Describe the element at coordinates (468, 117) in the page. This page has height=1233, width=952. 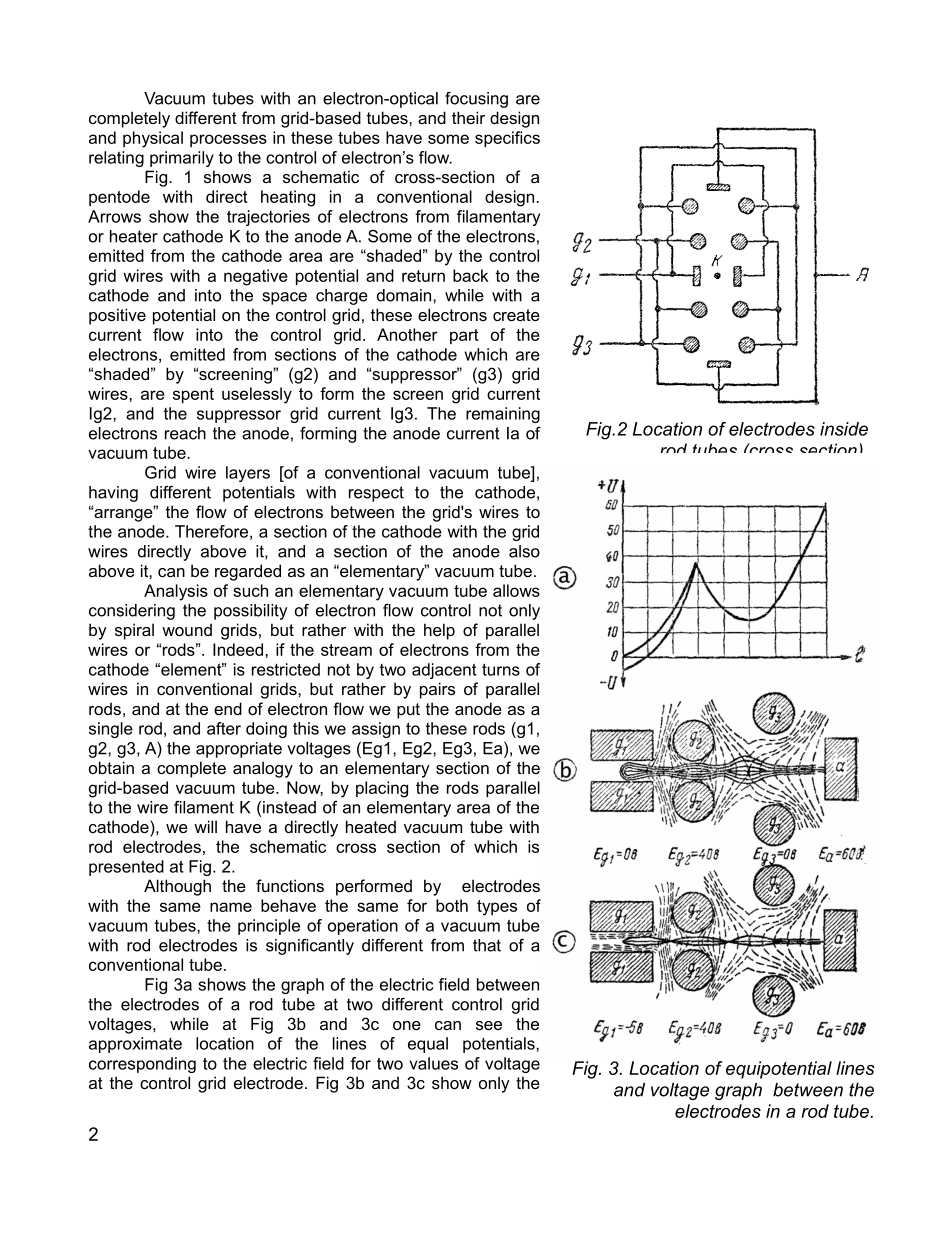
I see `their` at that location.
